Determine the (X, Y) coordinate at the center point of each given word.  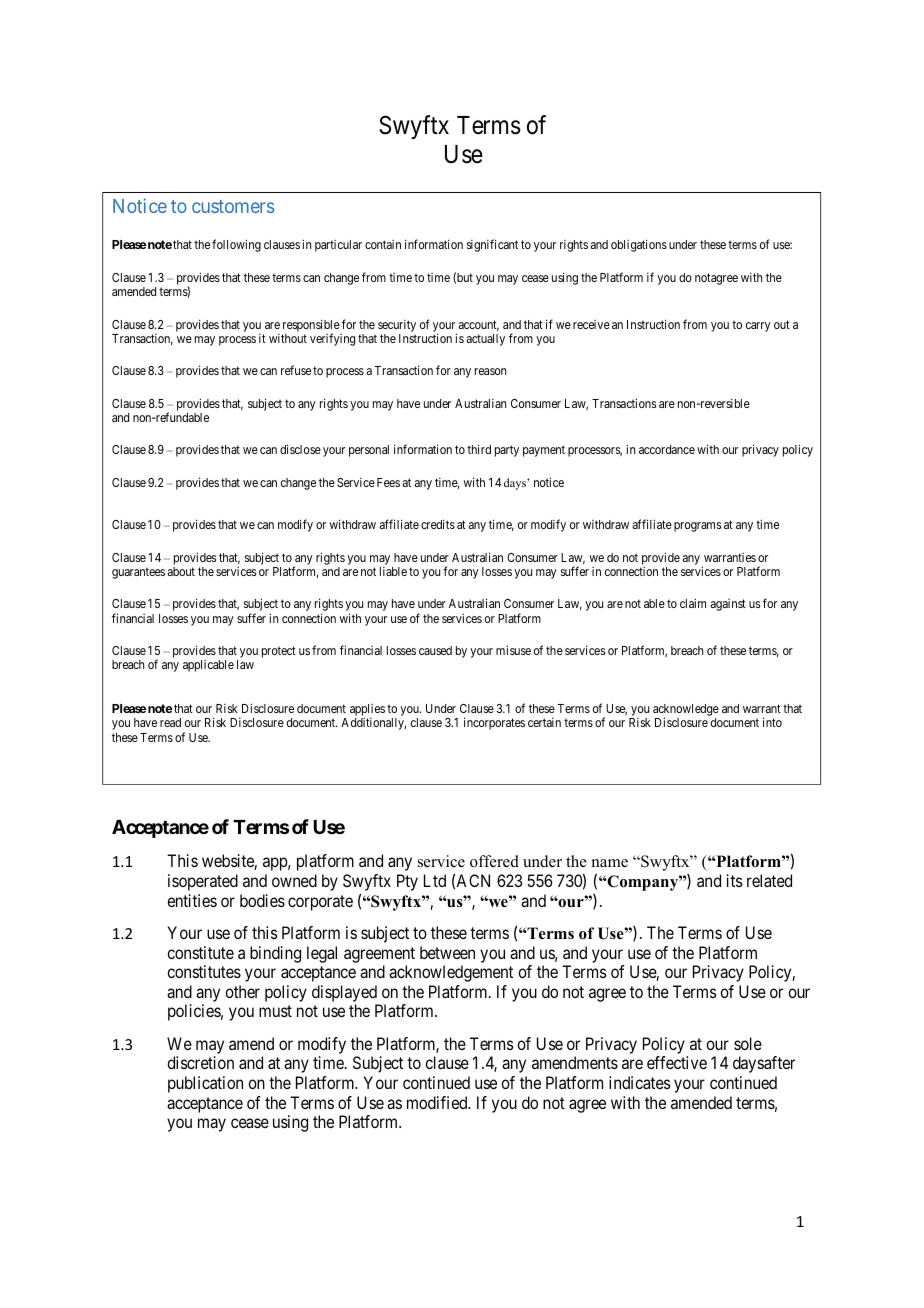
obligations (639, 245)
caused (435, 650)
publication (205, 1084)
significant (492, 245)
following (236, 245)
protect (279, 652)
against (728, 605)
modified (438, 1102)
